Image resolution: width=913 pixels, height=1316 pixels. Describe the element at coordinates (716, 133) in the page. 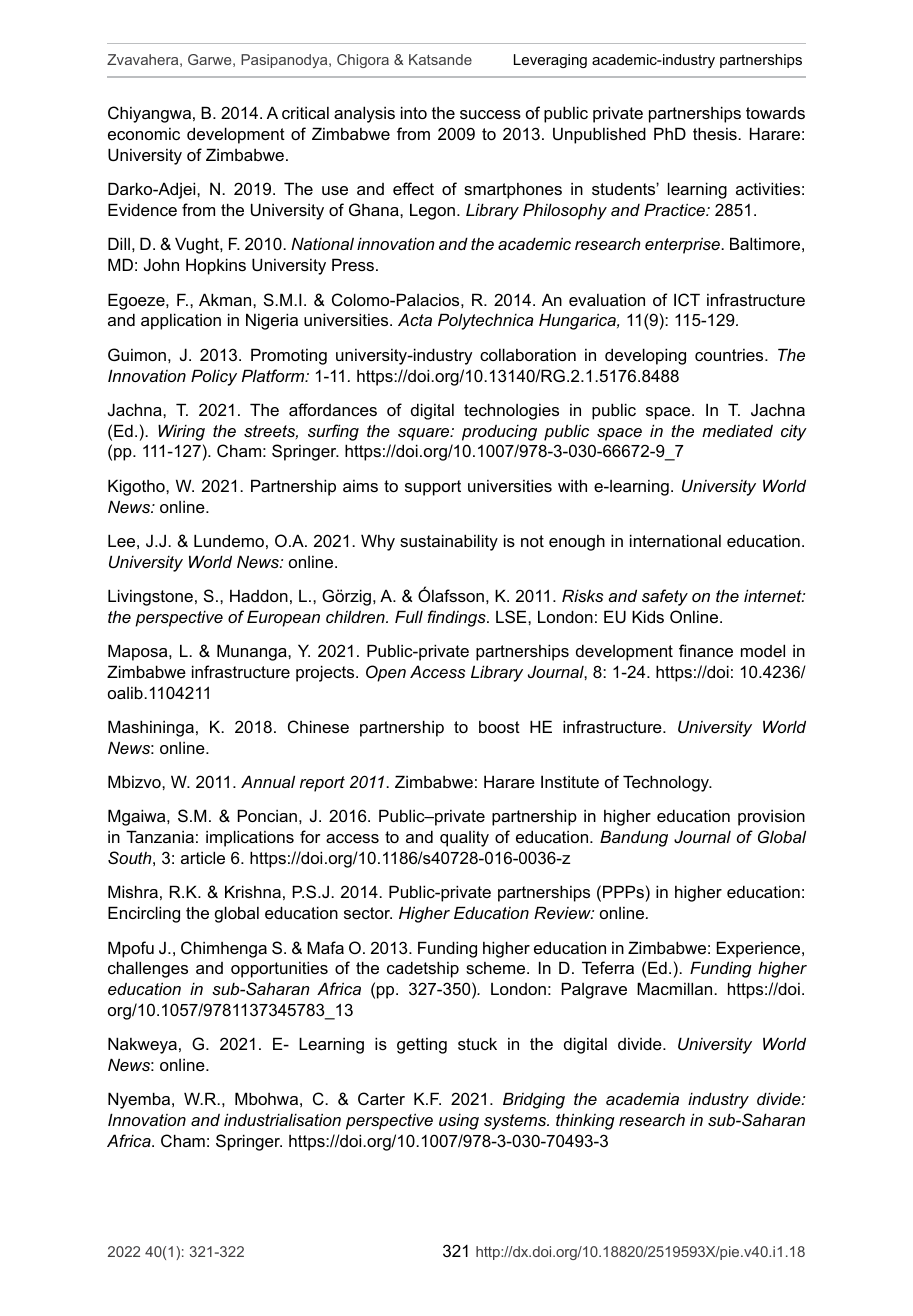

I see `thesis` at that location.
